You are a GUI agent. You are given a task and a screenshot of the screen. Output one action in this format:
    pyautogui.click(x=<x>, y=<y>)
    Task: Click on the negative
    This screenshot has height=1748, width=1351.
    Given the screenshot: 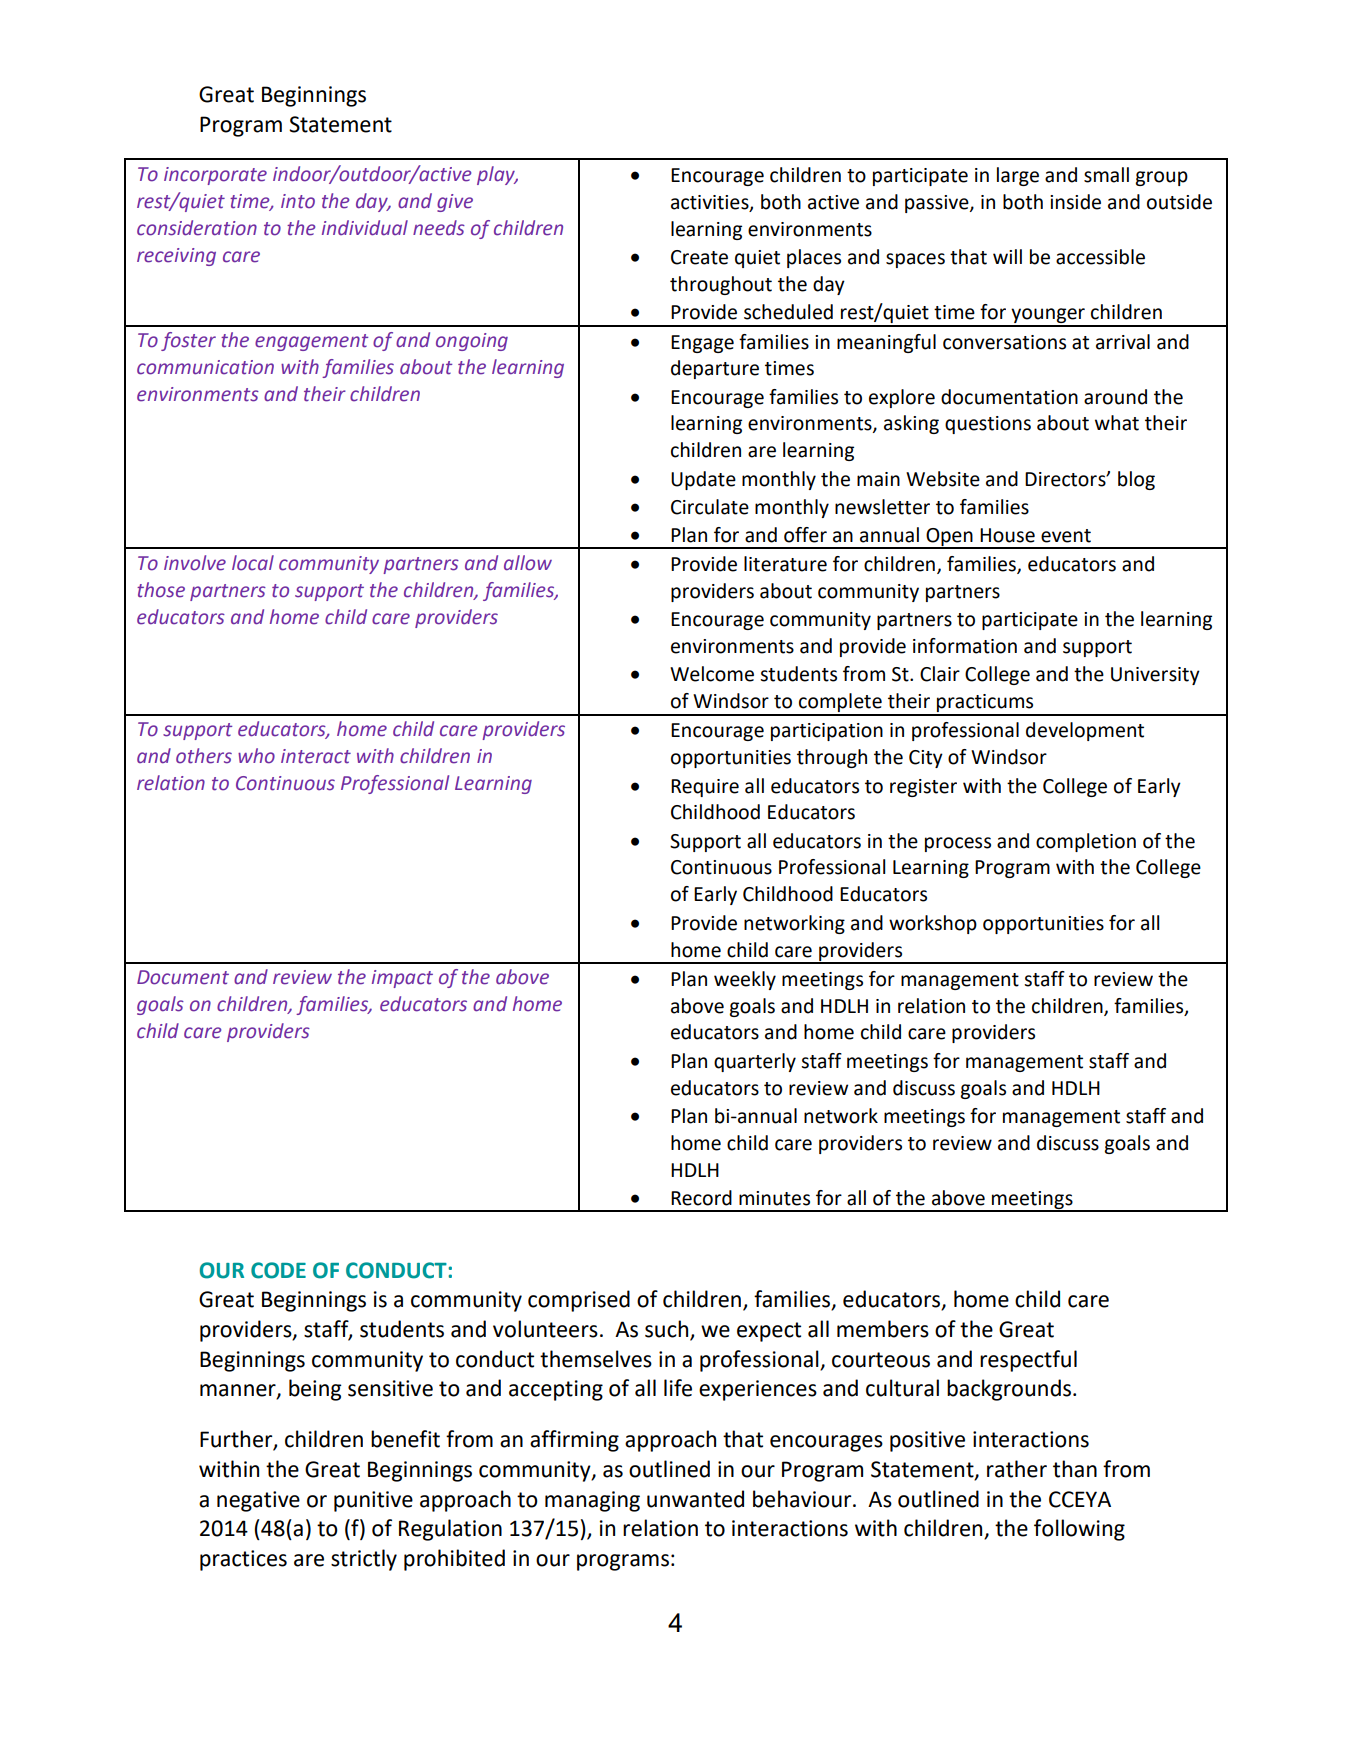 What is the action you would take?
    pyautogui.click(x=258, y=1501)
